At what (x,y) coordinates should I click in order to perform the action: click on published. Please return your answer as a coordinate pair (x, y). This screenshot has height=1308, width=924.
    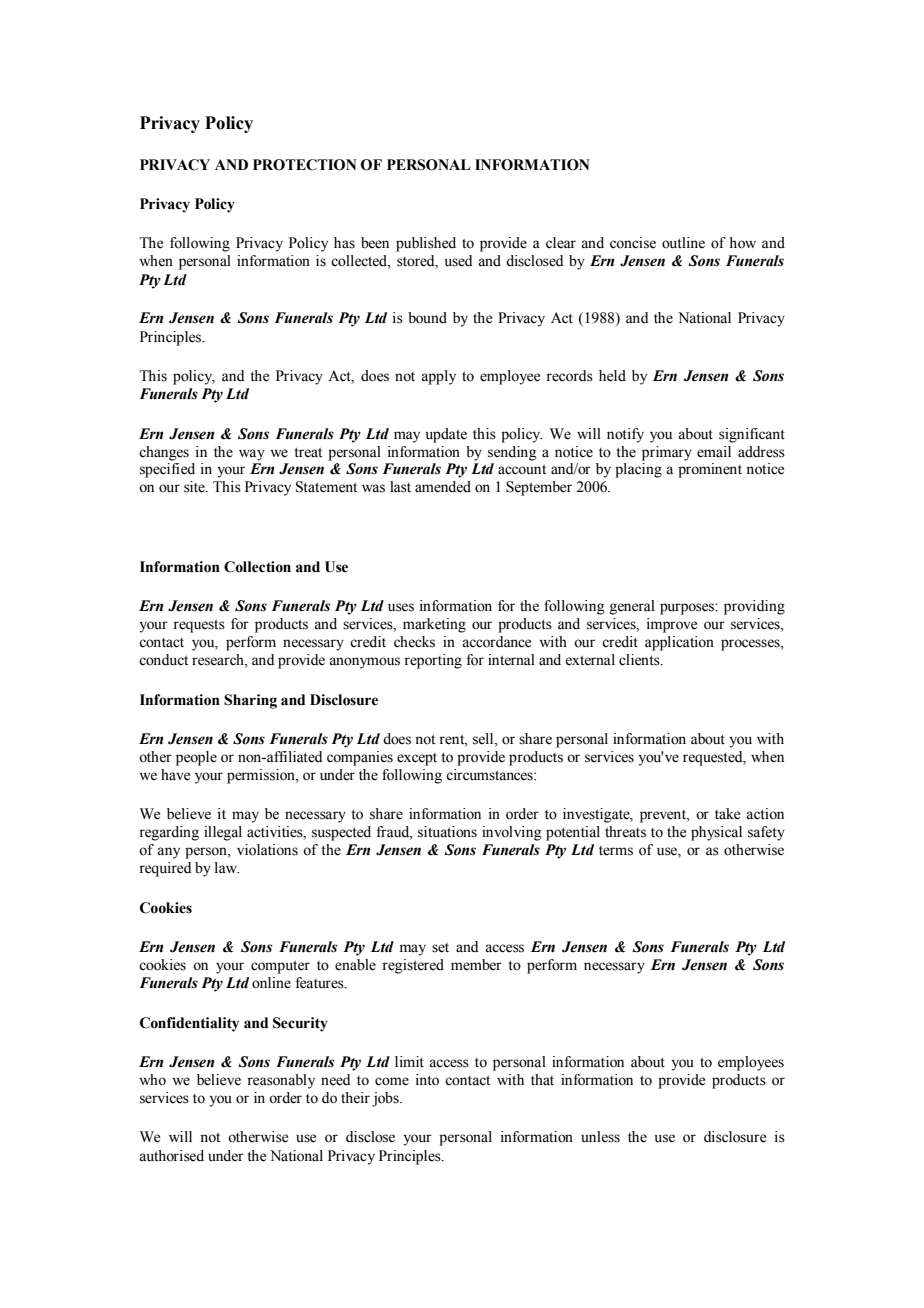
    Looking at the image, I should click on (426, 244).
